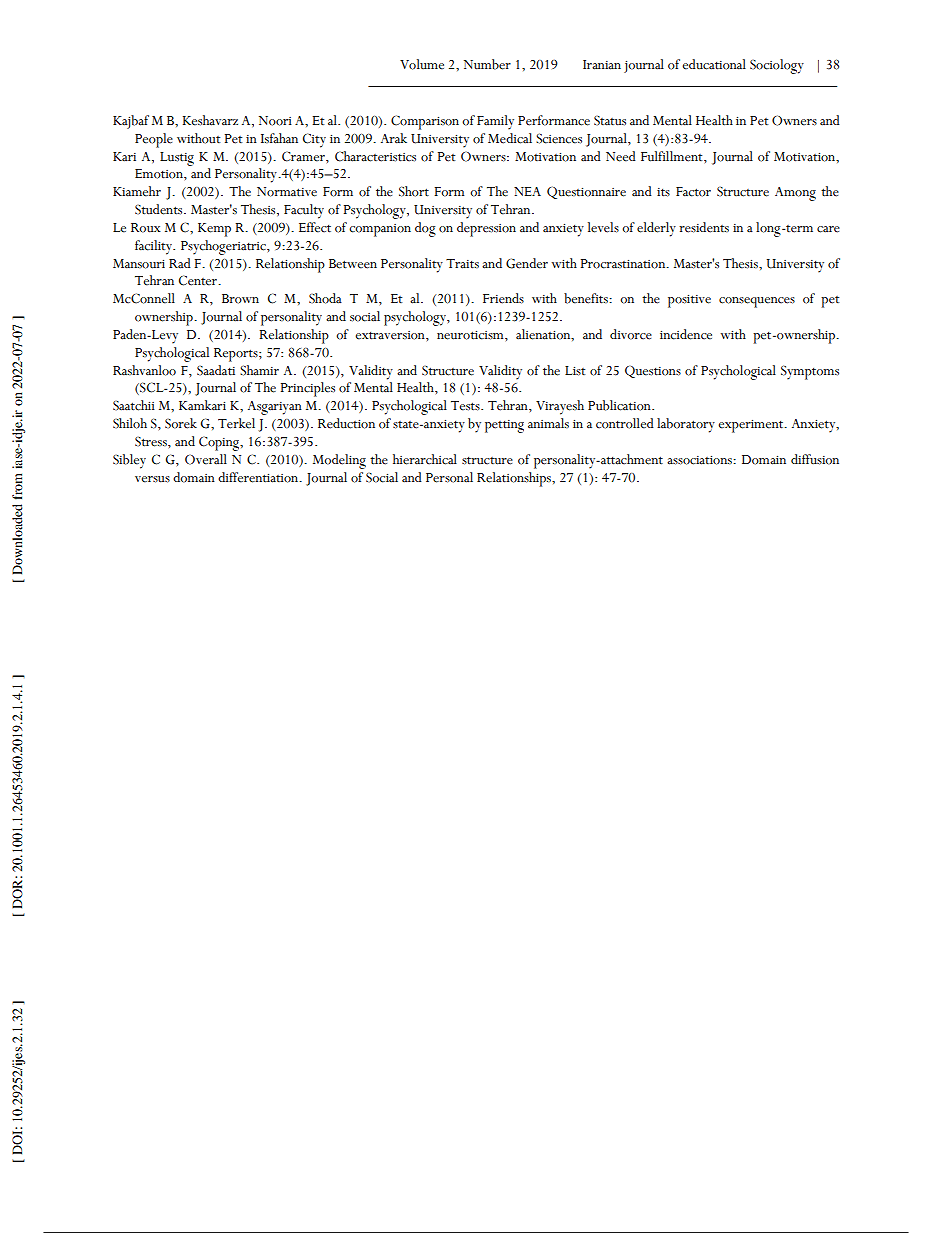  Describe the element at coordinates (487, 64) in the screenshot. I see `Number` at that location.
